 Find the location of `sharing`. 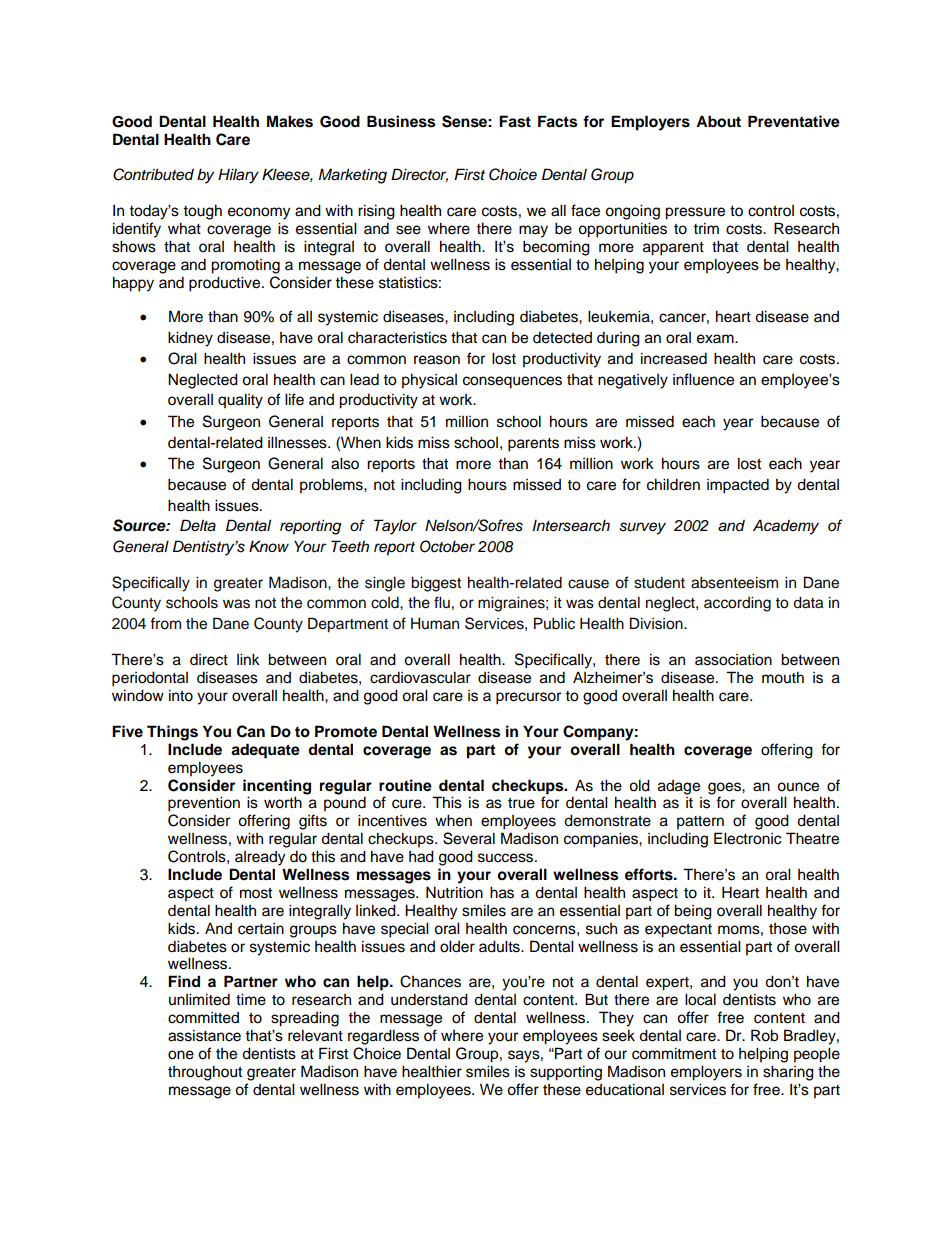

sharing is located at coordinates (788, 1073).
